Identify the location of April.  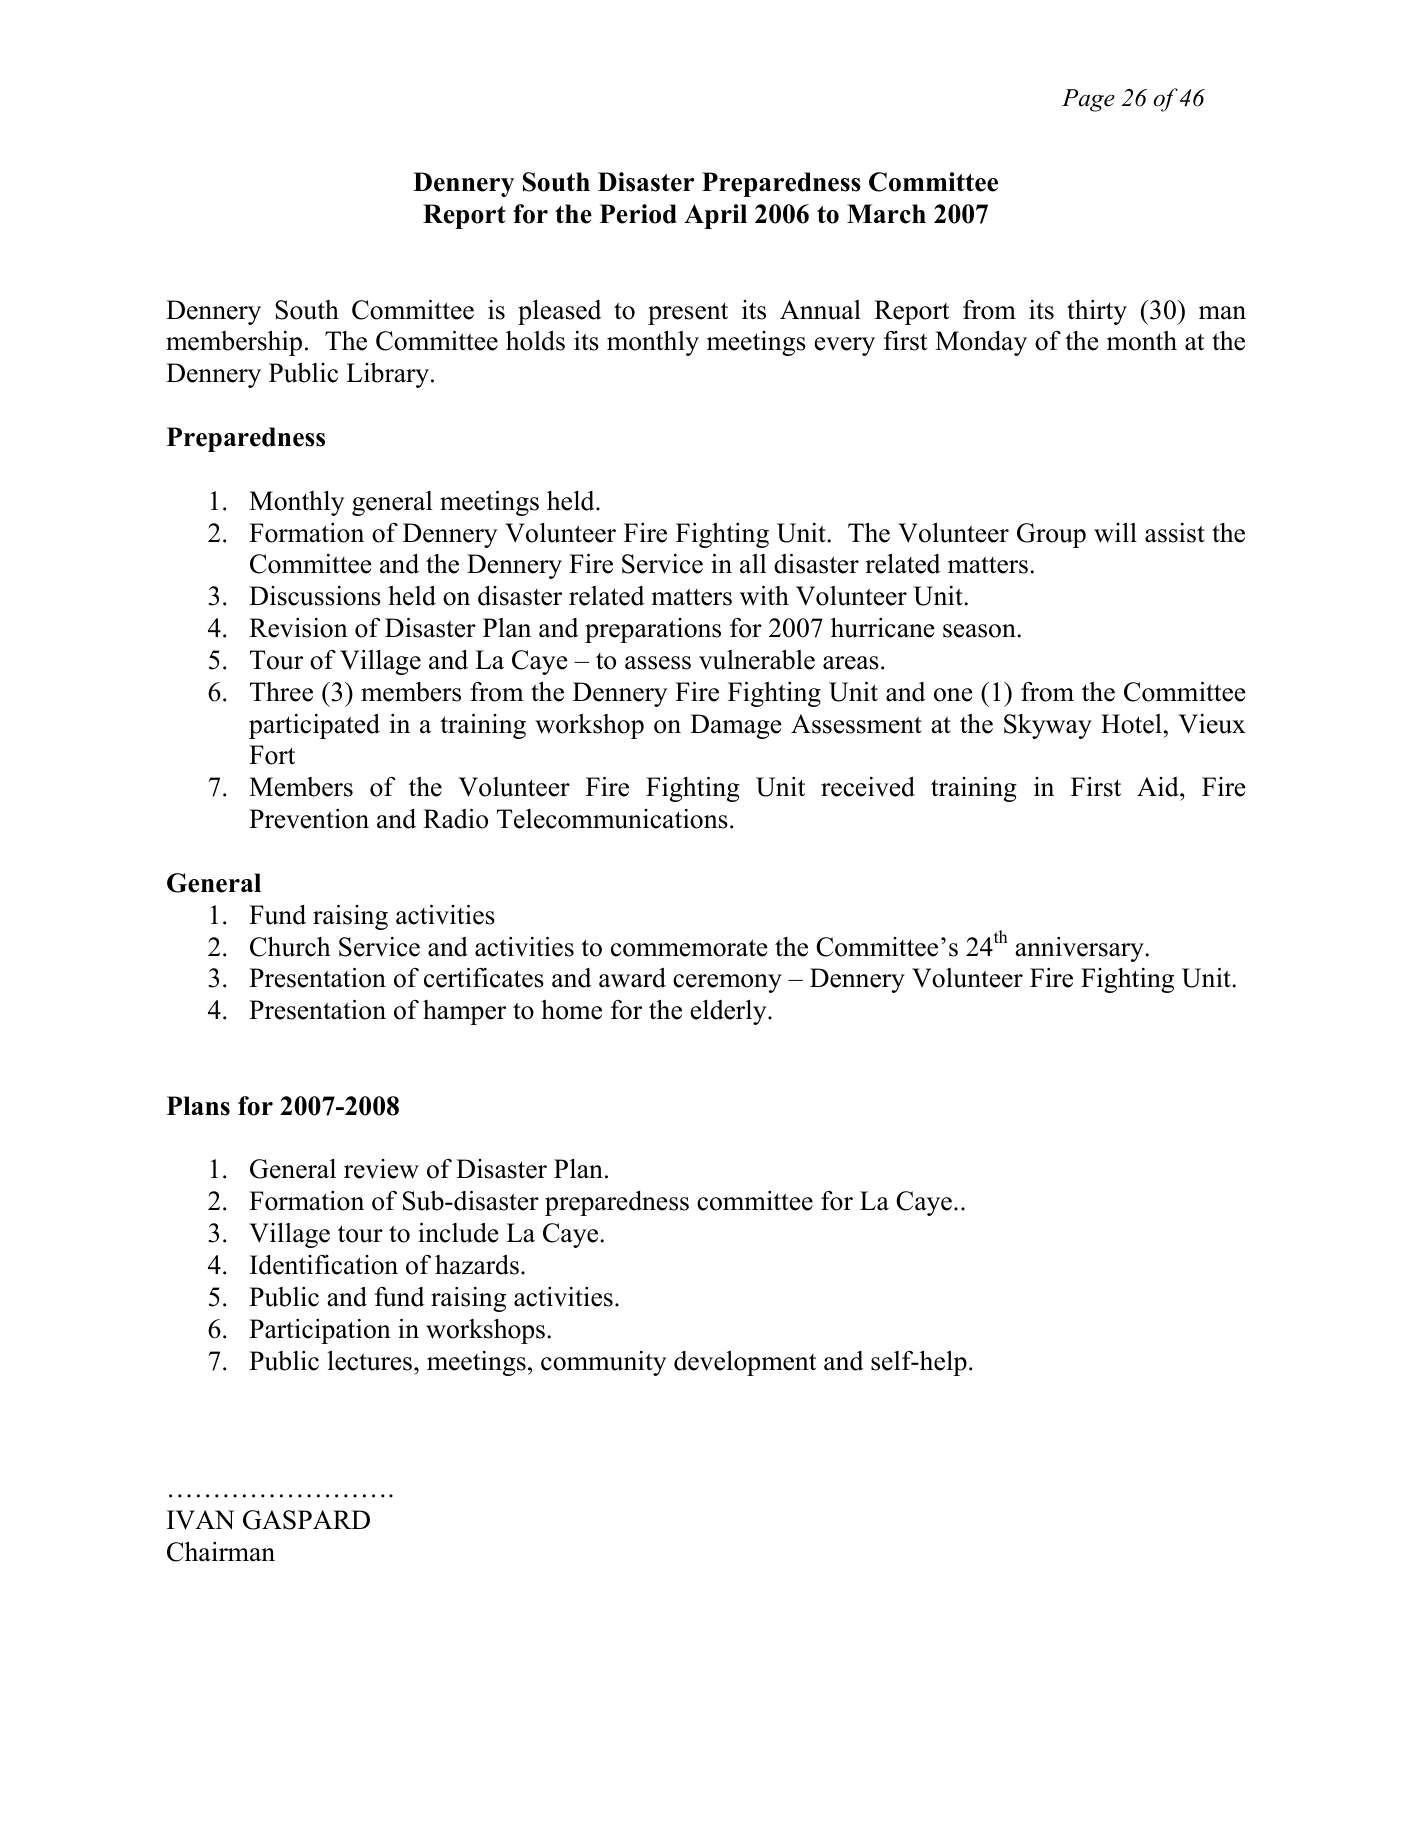
(715, 216).
